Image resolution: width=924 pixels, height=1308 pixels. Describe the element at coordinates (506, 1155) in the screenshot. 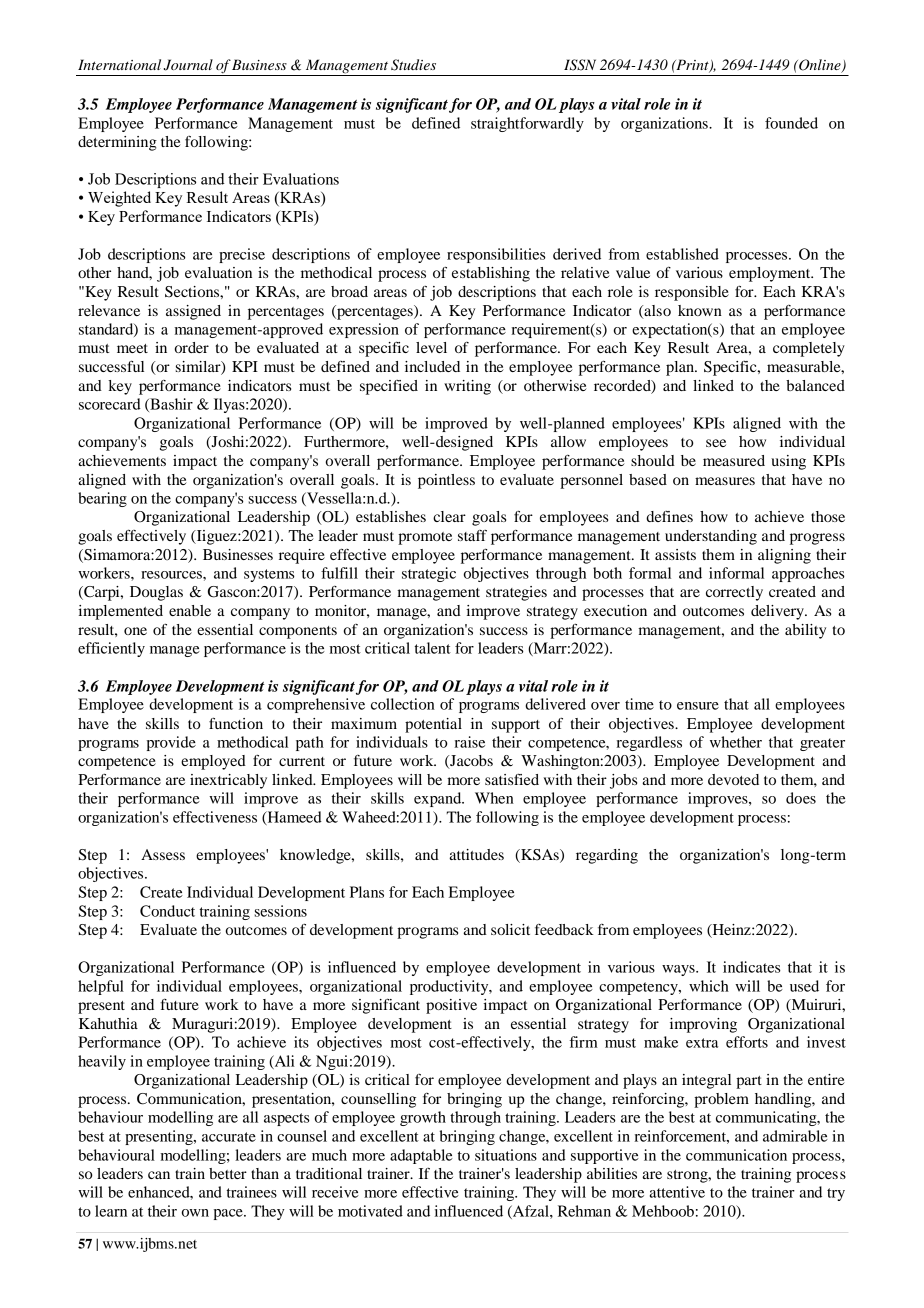

I see `situations` at that location.
